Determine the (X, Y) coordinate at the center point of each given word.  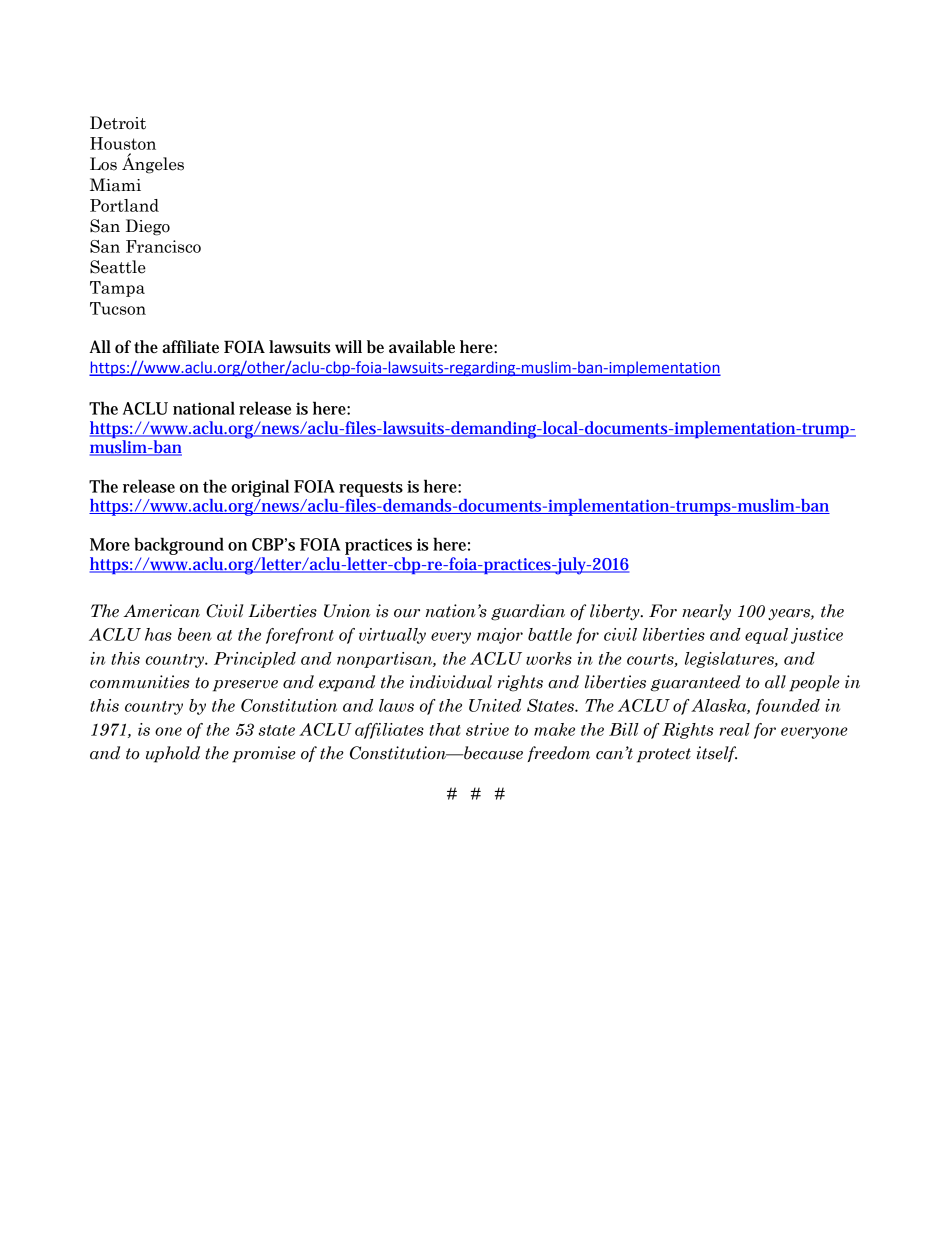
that (444, 729)
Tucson (118, 308)
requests (371, 489)
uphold (173, 754)
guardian (528, 612)
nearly (706, 612)
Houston (123, 143)
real (735, 729)
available (422, 346)
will (348, 346)
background (179, 546)
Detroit (118, 123)
